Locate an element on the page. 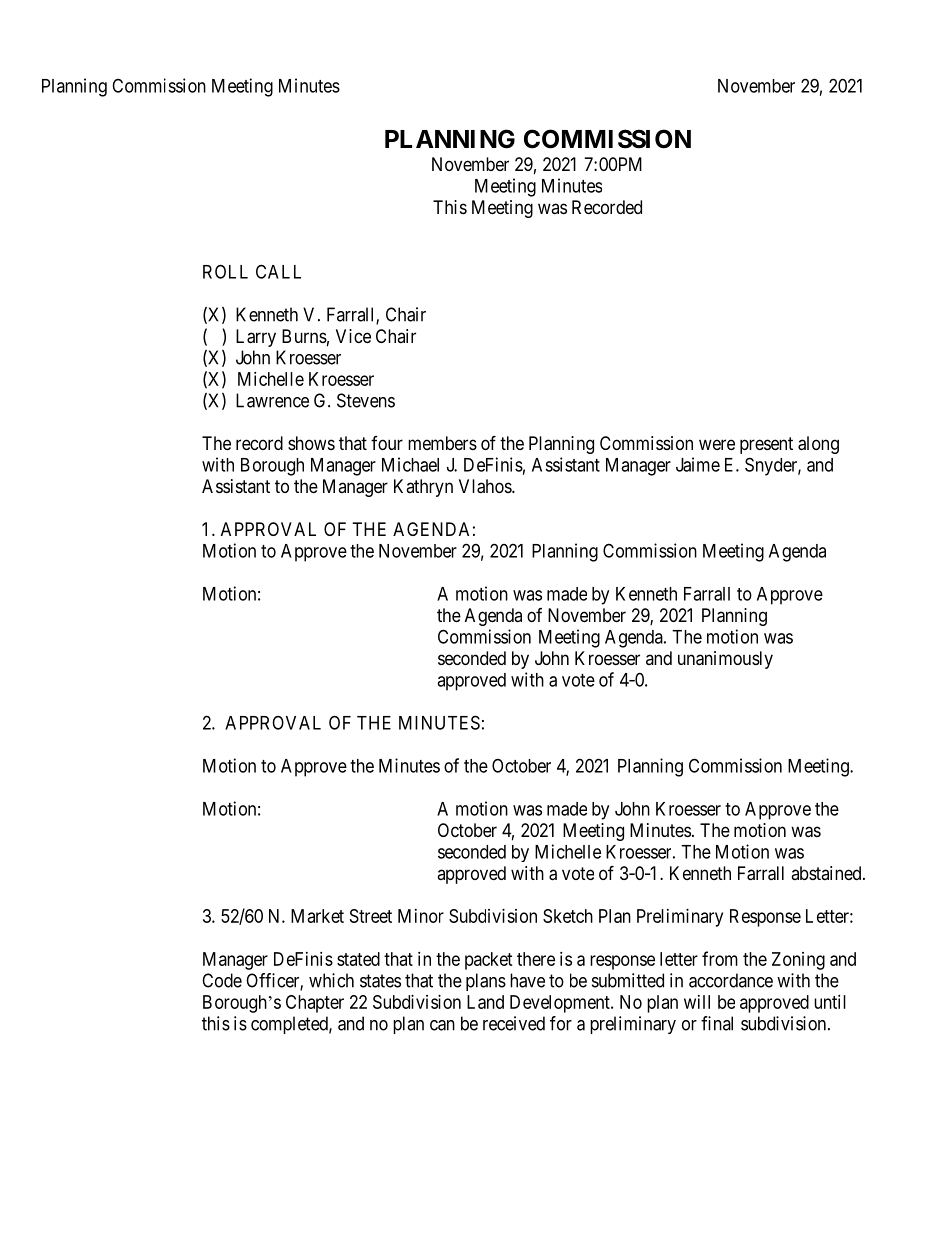  unanimously is located at coordinates (725, 660).
